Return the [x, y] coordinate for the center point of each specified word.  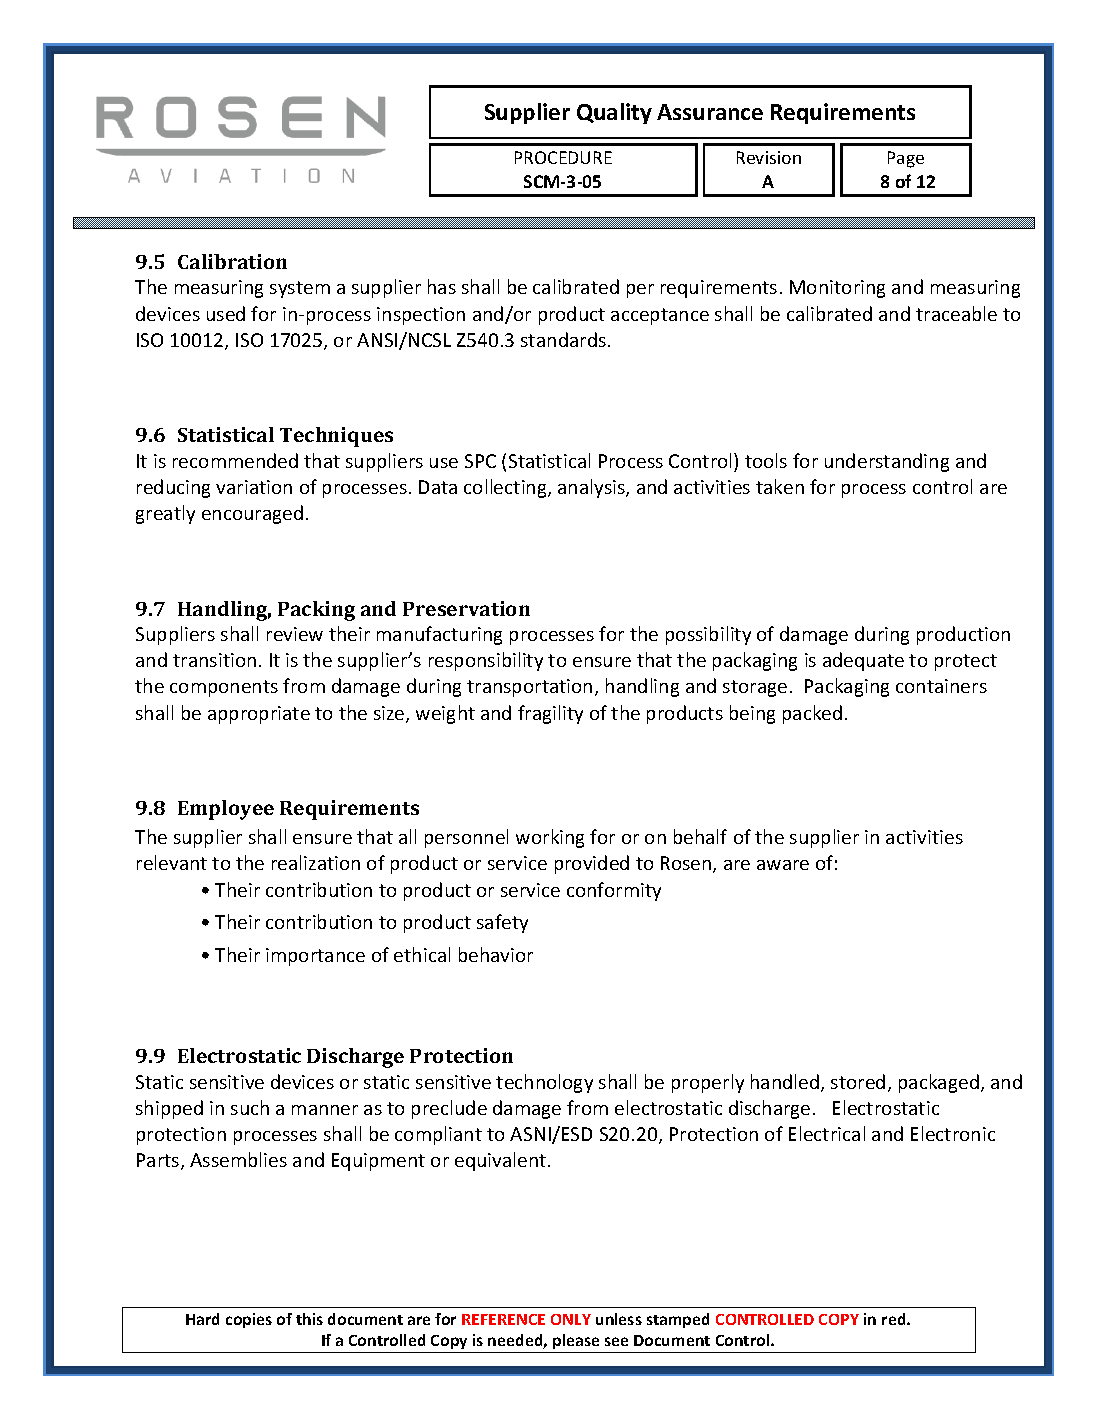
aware [783, 865]
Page [906, 159]
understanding [887, 462]
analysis [592, 488]
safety [502, 923]
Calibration [232, 261]
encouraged [252, 514]
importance [315, 957]
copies [249, 1320]
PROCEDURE [563, 157]
